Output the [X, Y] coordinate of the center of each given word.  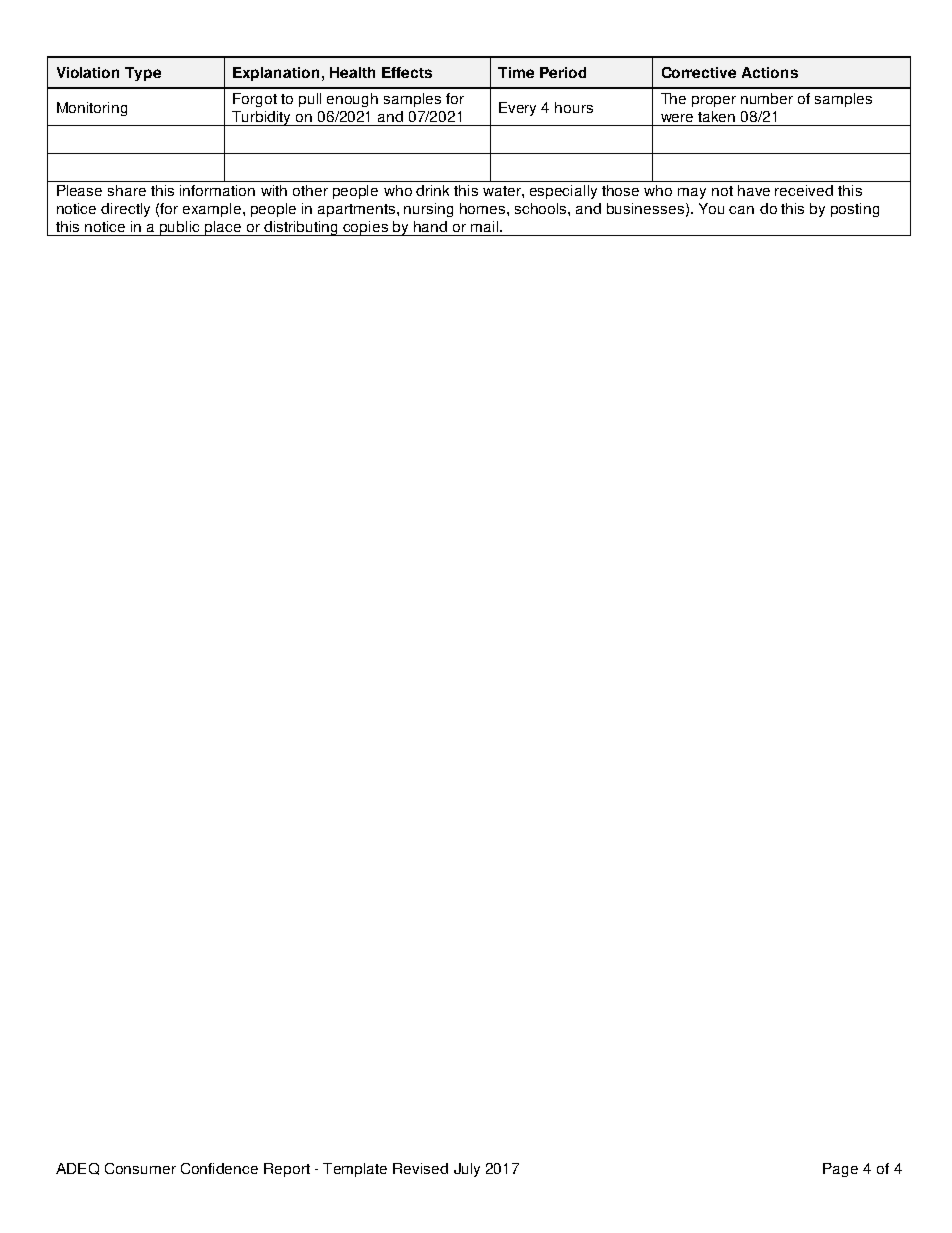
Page [840, 1170]
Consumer [140, 1168]
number [767, 98]
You [711, 208]
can [741, 210]
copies [366, 228]
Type [143, 74]
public [180, 228]
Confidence [219, 1168]
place [223, 228]
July [467, 1170]
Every [517, 109]
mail [486, 226]
